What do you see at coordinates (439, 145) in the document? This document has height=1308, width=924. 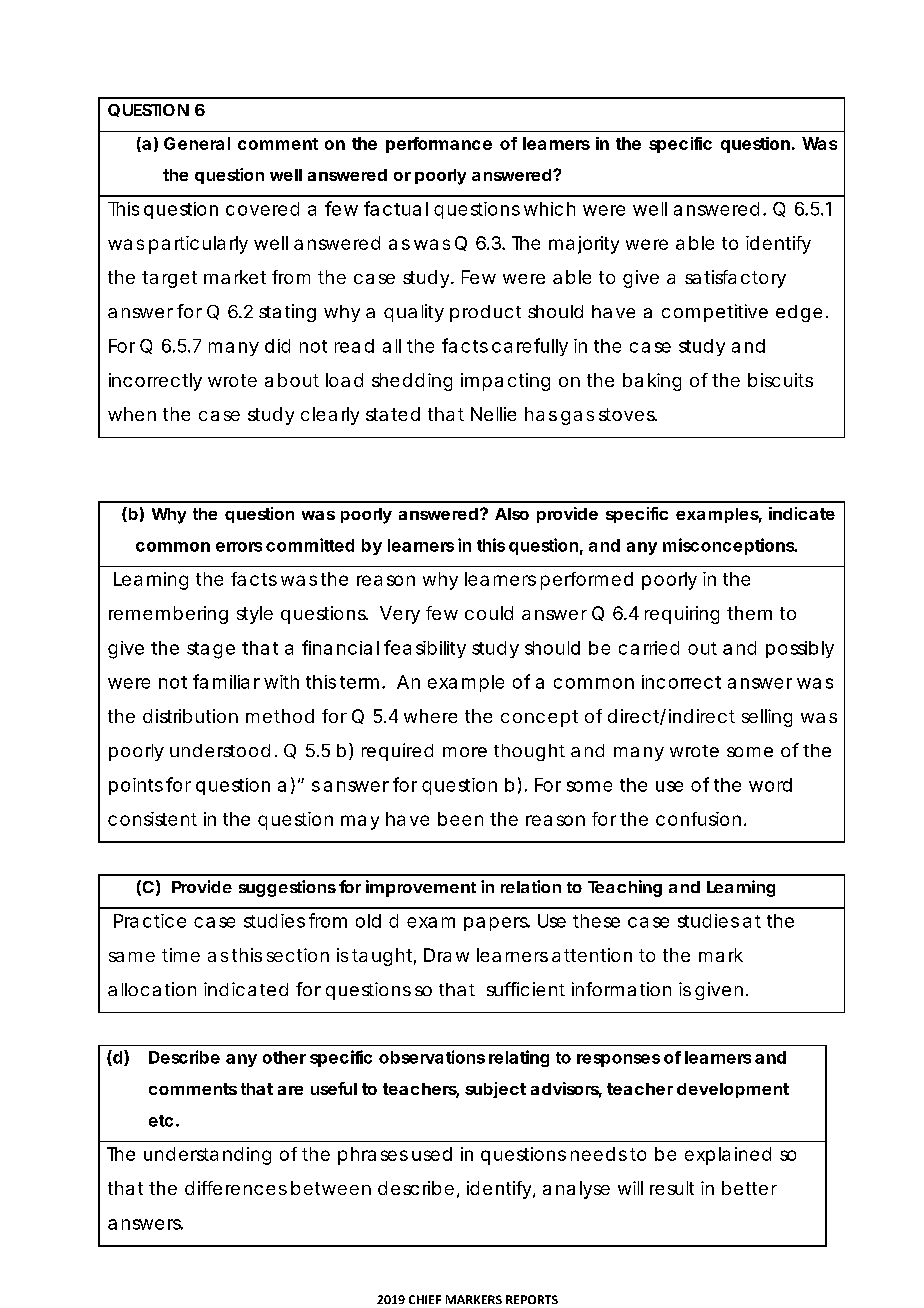 I see `performance` at bounding box center [439, 145].
